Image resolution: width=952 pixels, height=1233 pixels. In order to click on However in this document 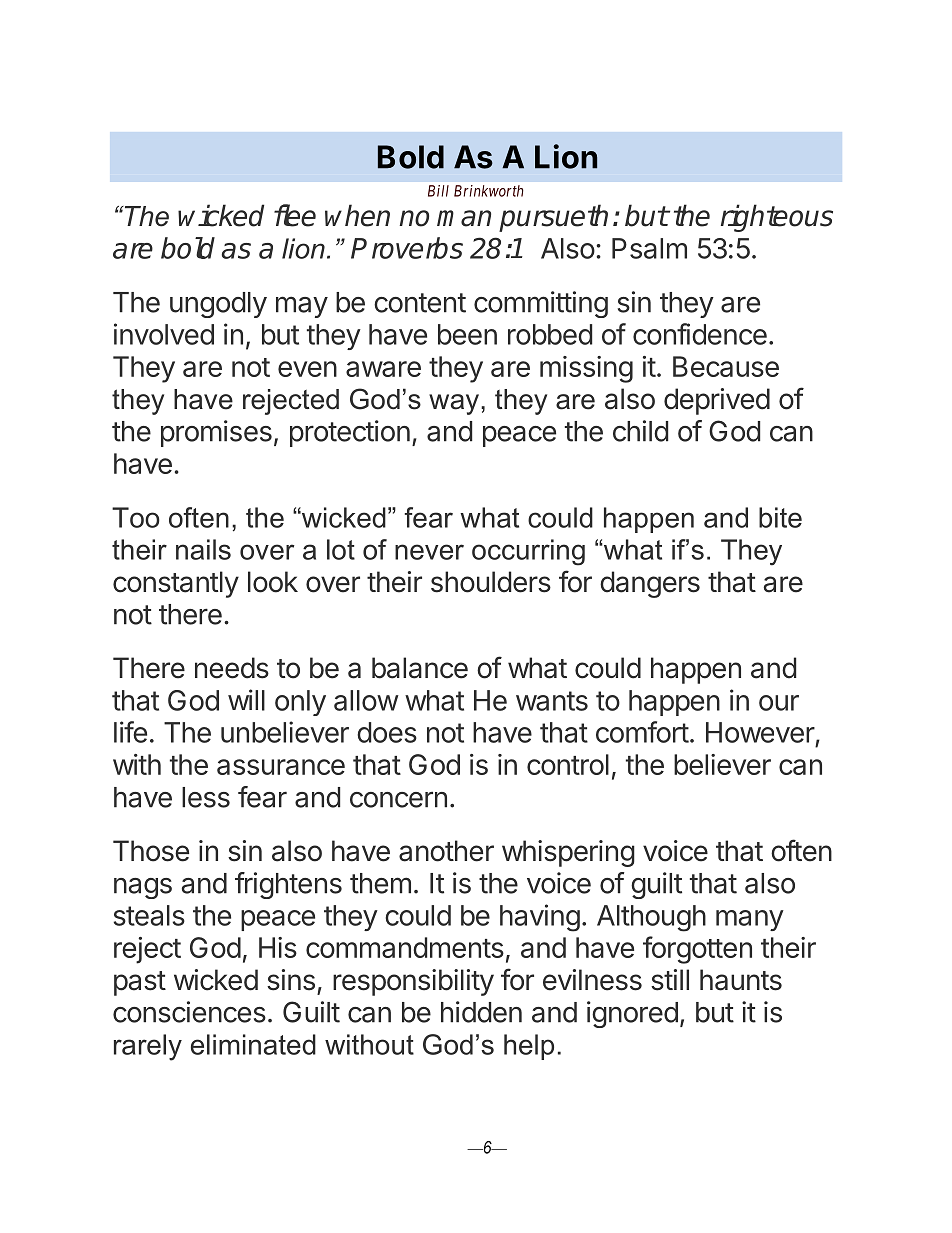, I will do `click(760, 732)`.
